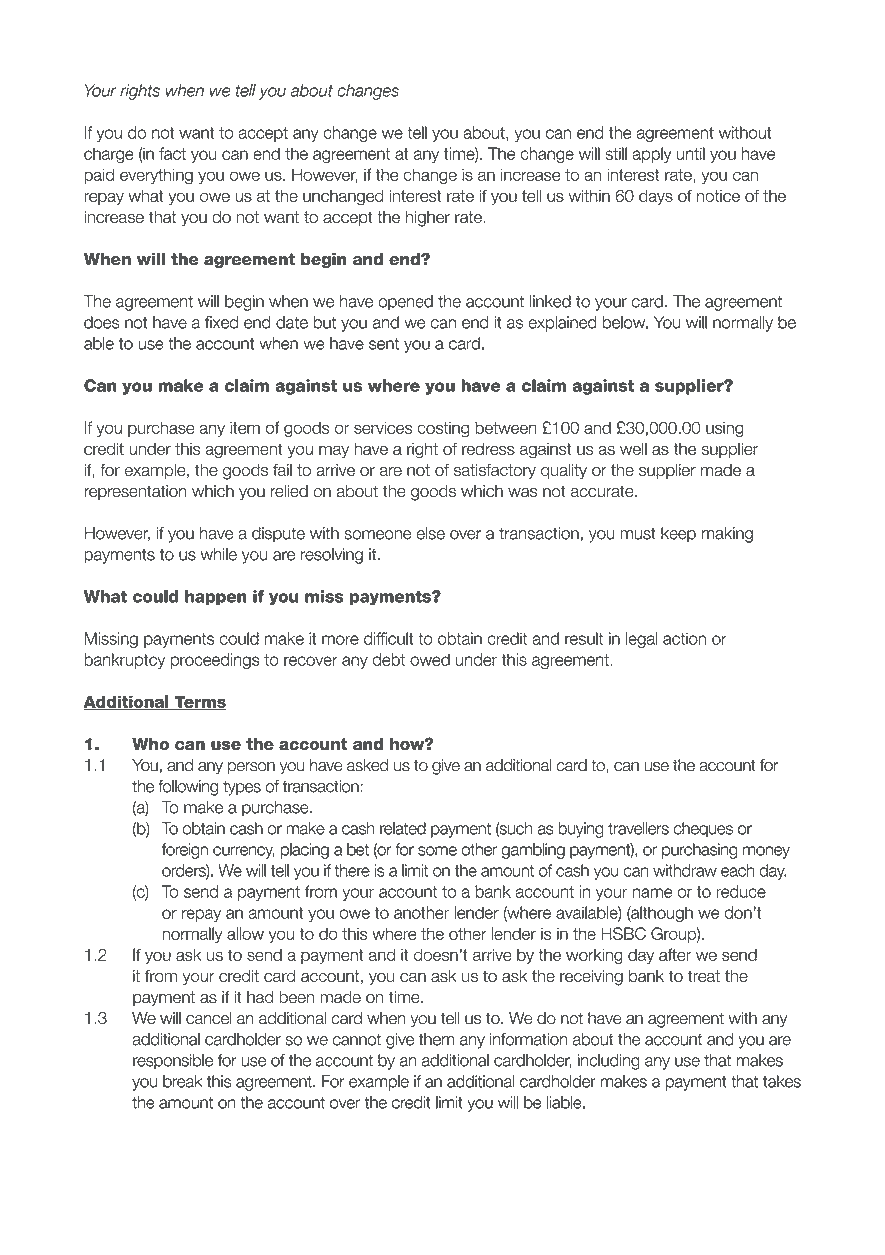 The width and height of the screenshot is (885, 1255). What do you see at coordinates (642, 640) in the screenshot?
I see `legal` at bounding box center [642, 640].
